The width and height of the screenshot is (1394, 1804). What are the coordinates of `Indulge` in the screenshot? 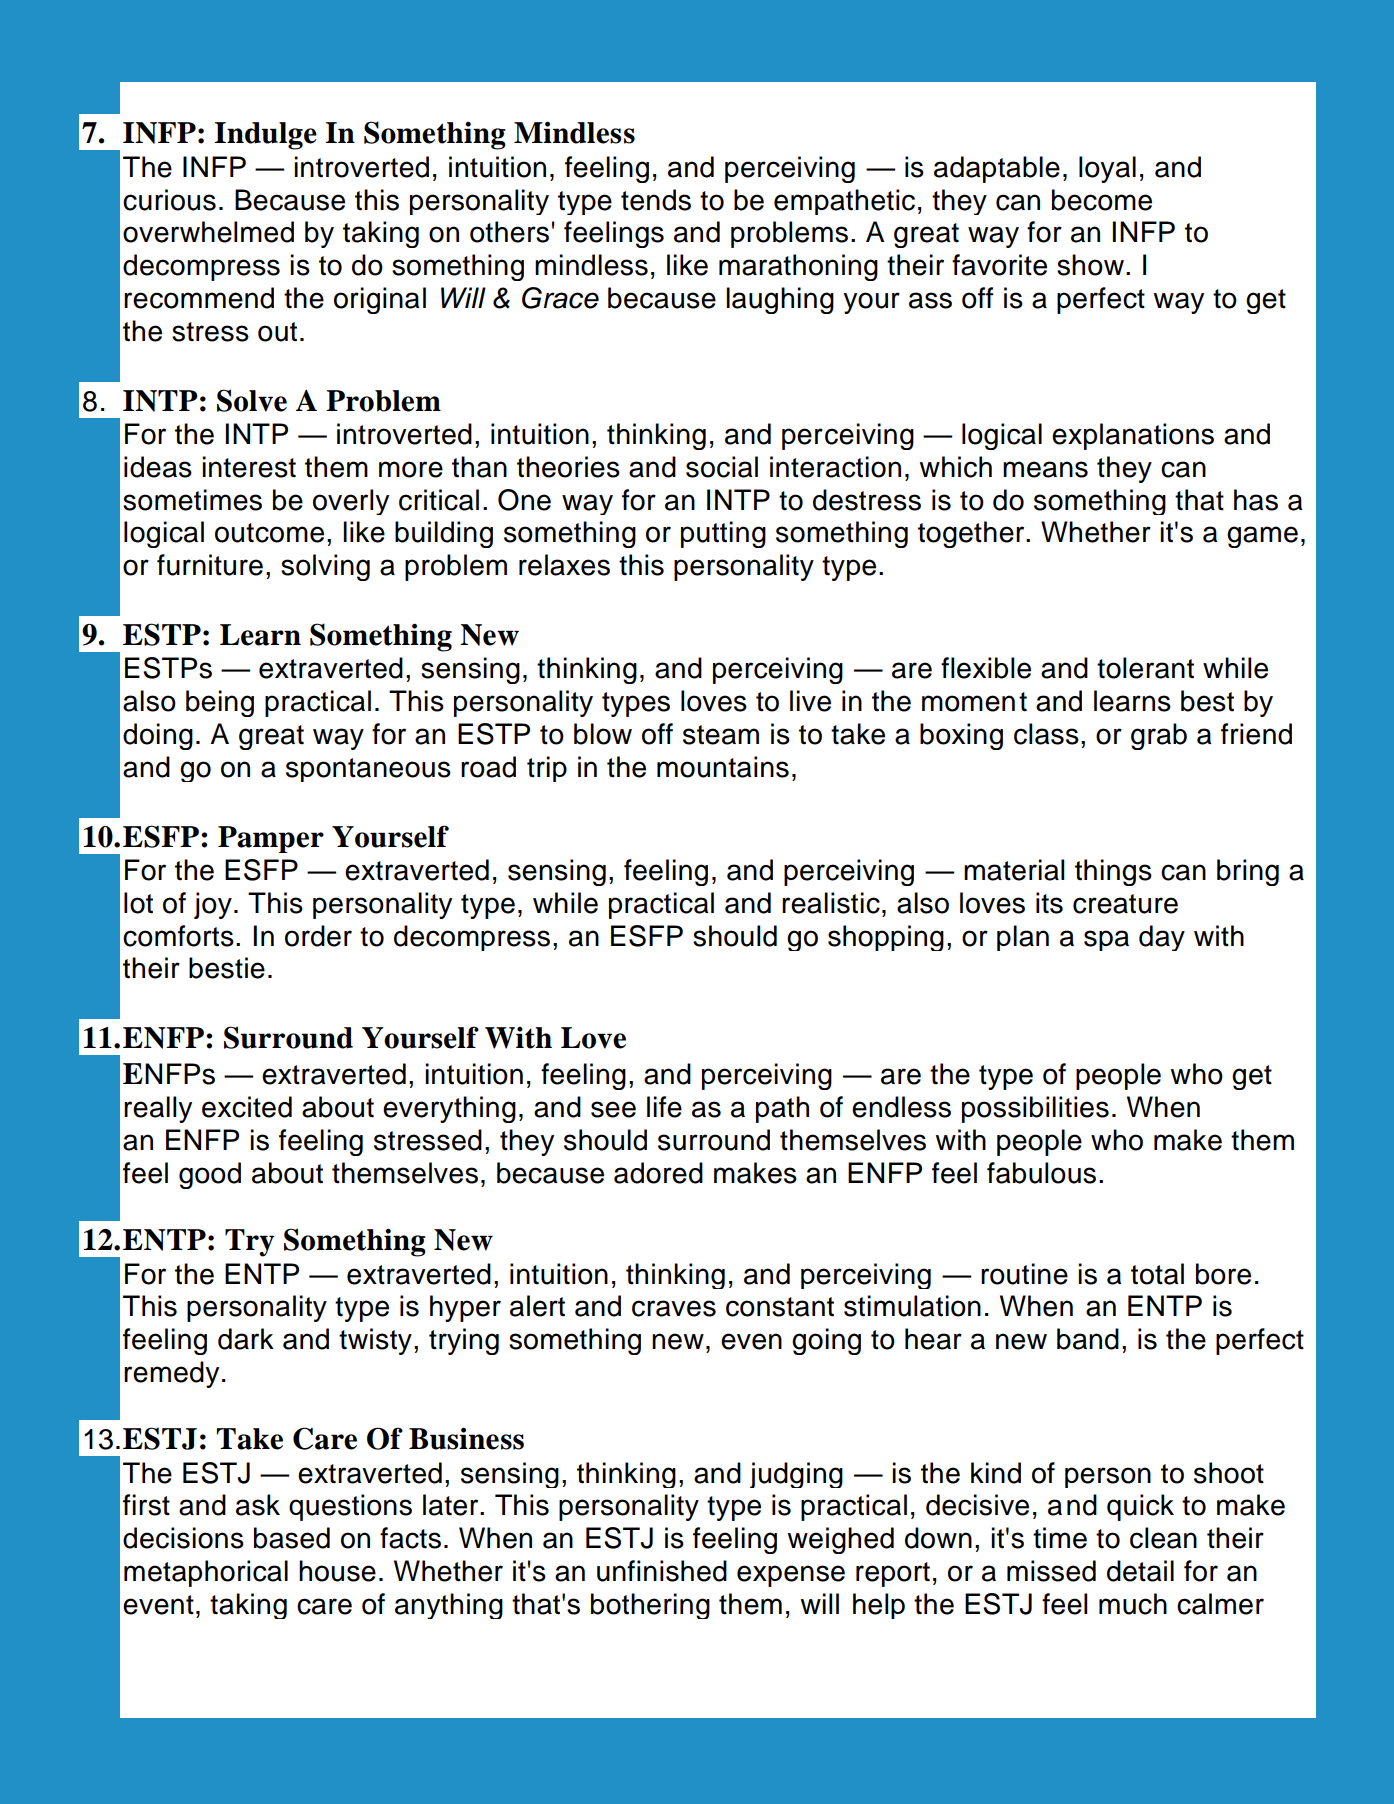 It's located at (266, 136).
